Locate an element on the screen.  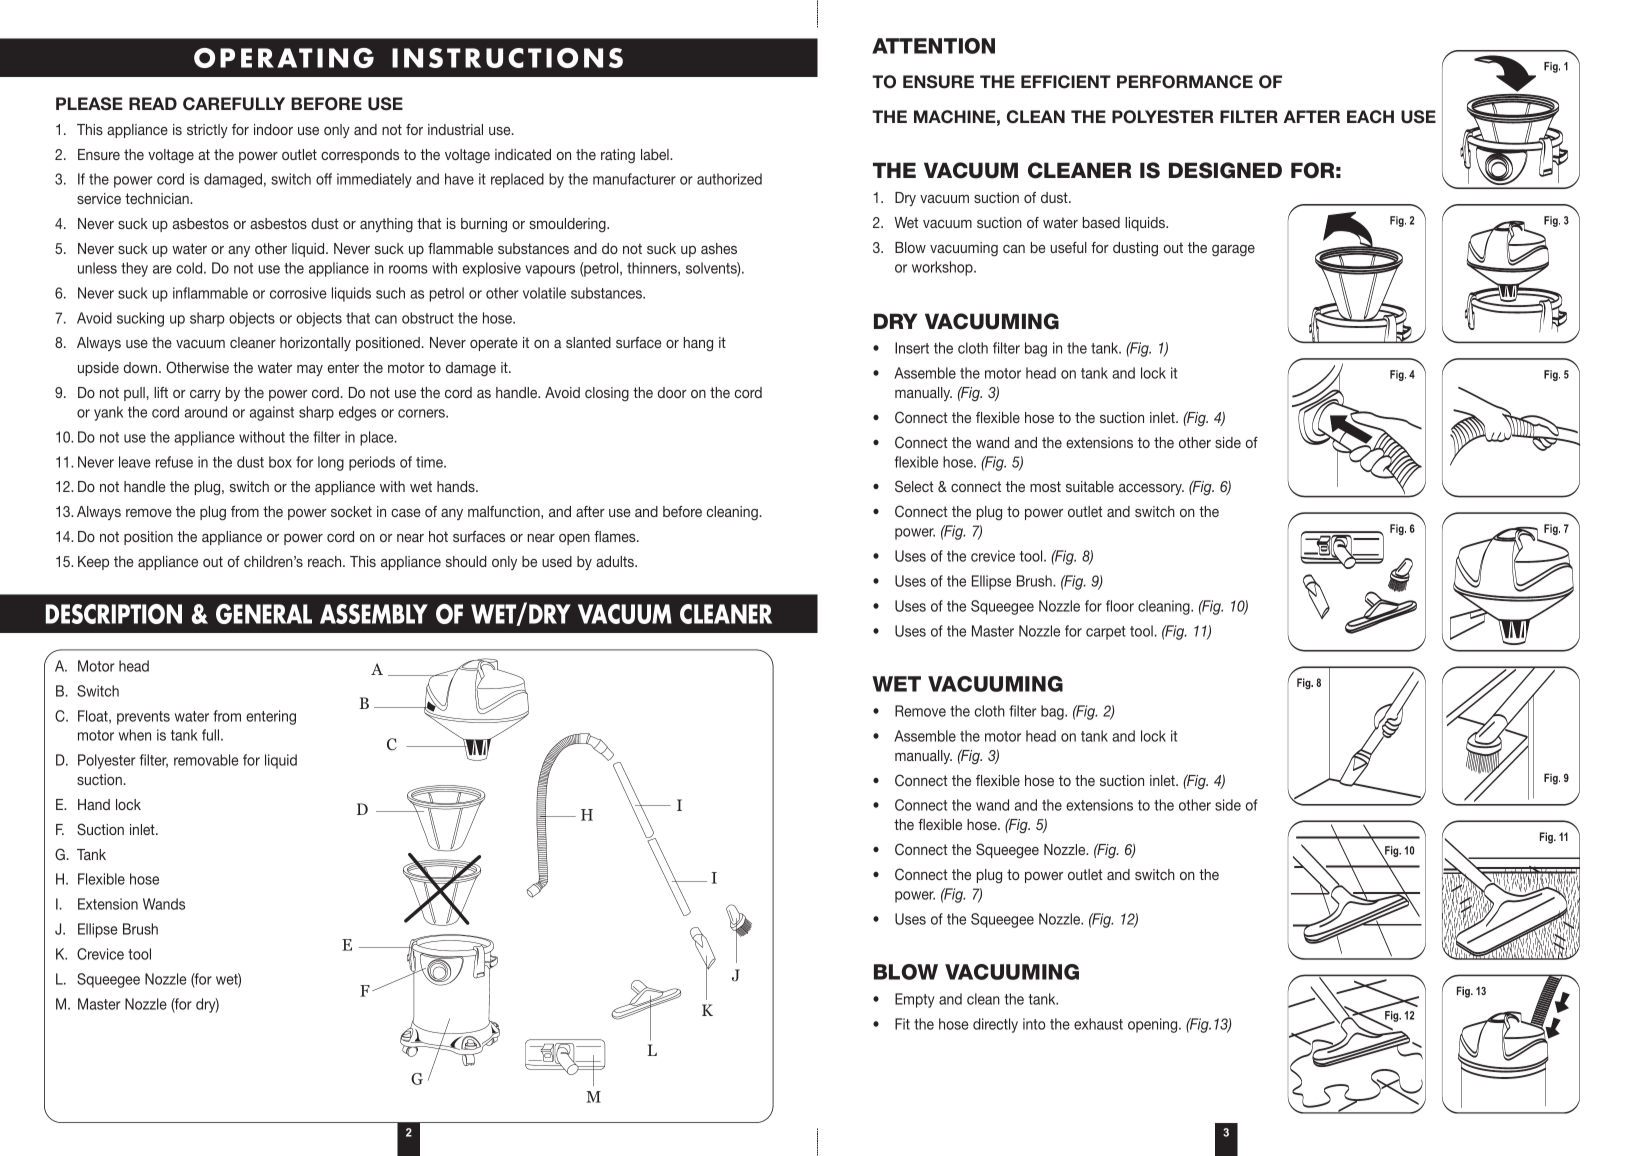
adults is located at coordinates (616, 561).
